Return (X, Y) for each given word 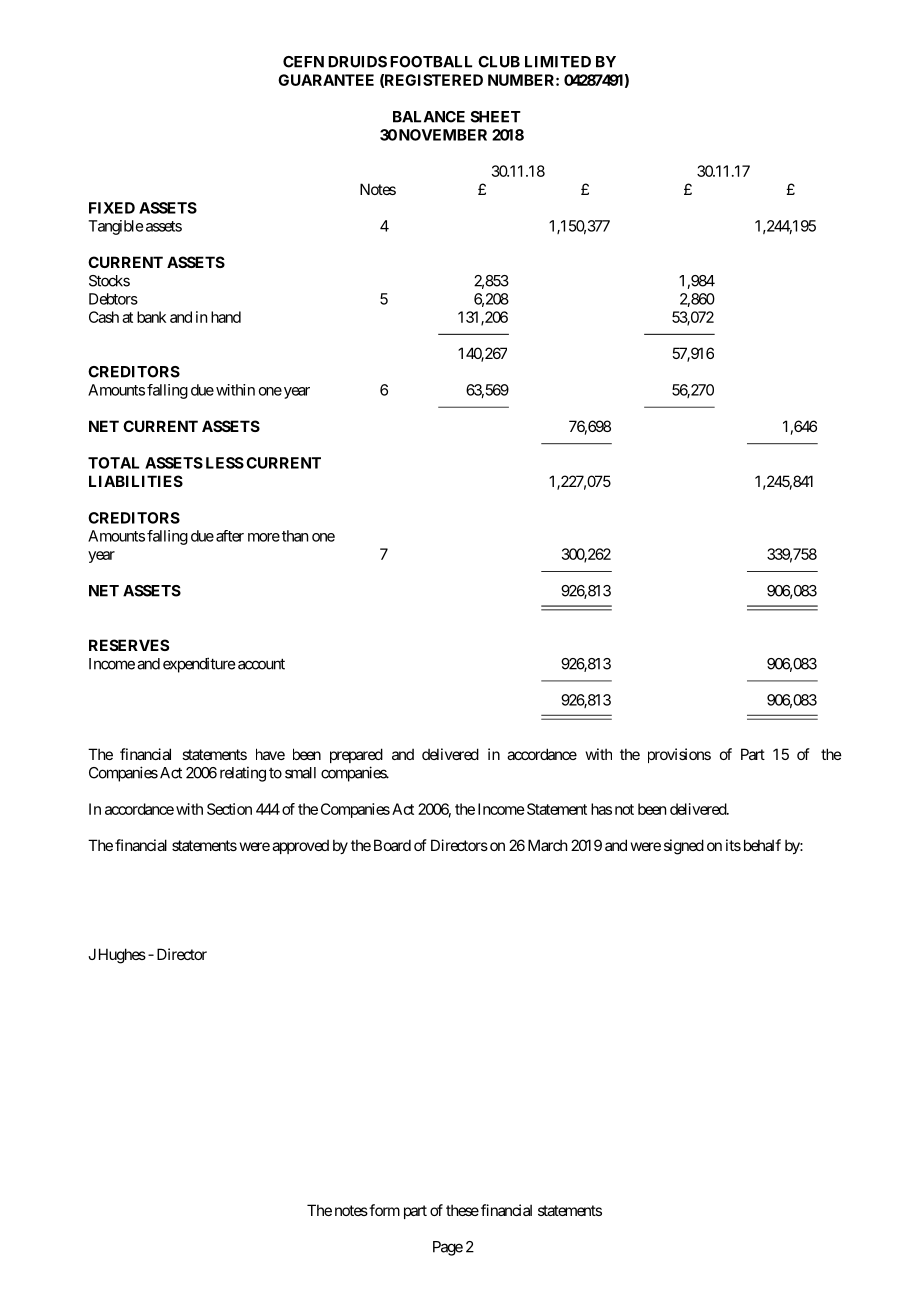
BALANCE (429, 117)
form (383, 1210)
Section (229, 809)
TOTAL (113, 463)
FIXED (112, 208)
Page (448, 1248)
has (601, 809)
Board (392, 845)
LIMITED (558, 62)
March (548, 845)
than (295, 536)
